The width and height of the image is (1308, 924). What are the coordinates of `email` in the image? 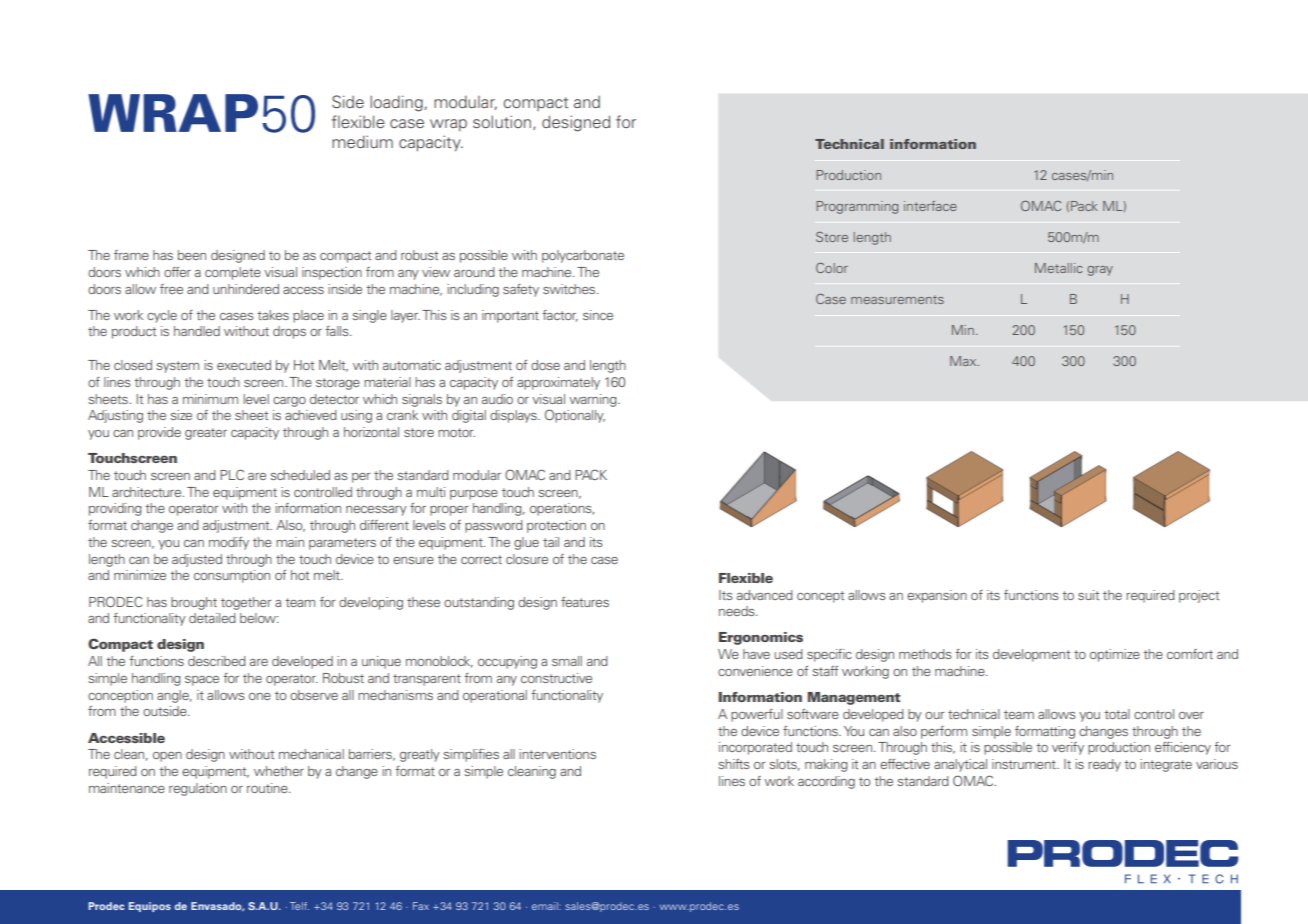 It's located at (546, 906).
